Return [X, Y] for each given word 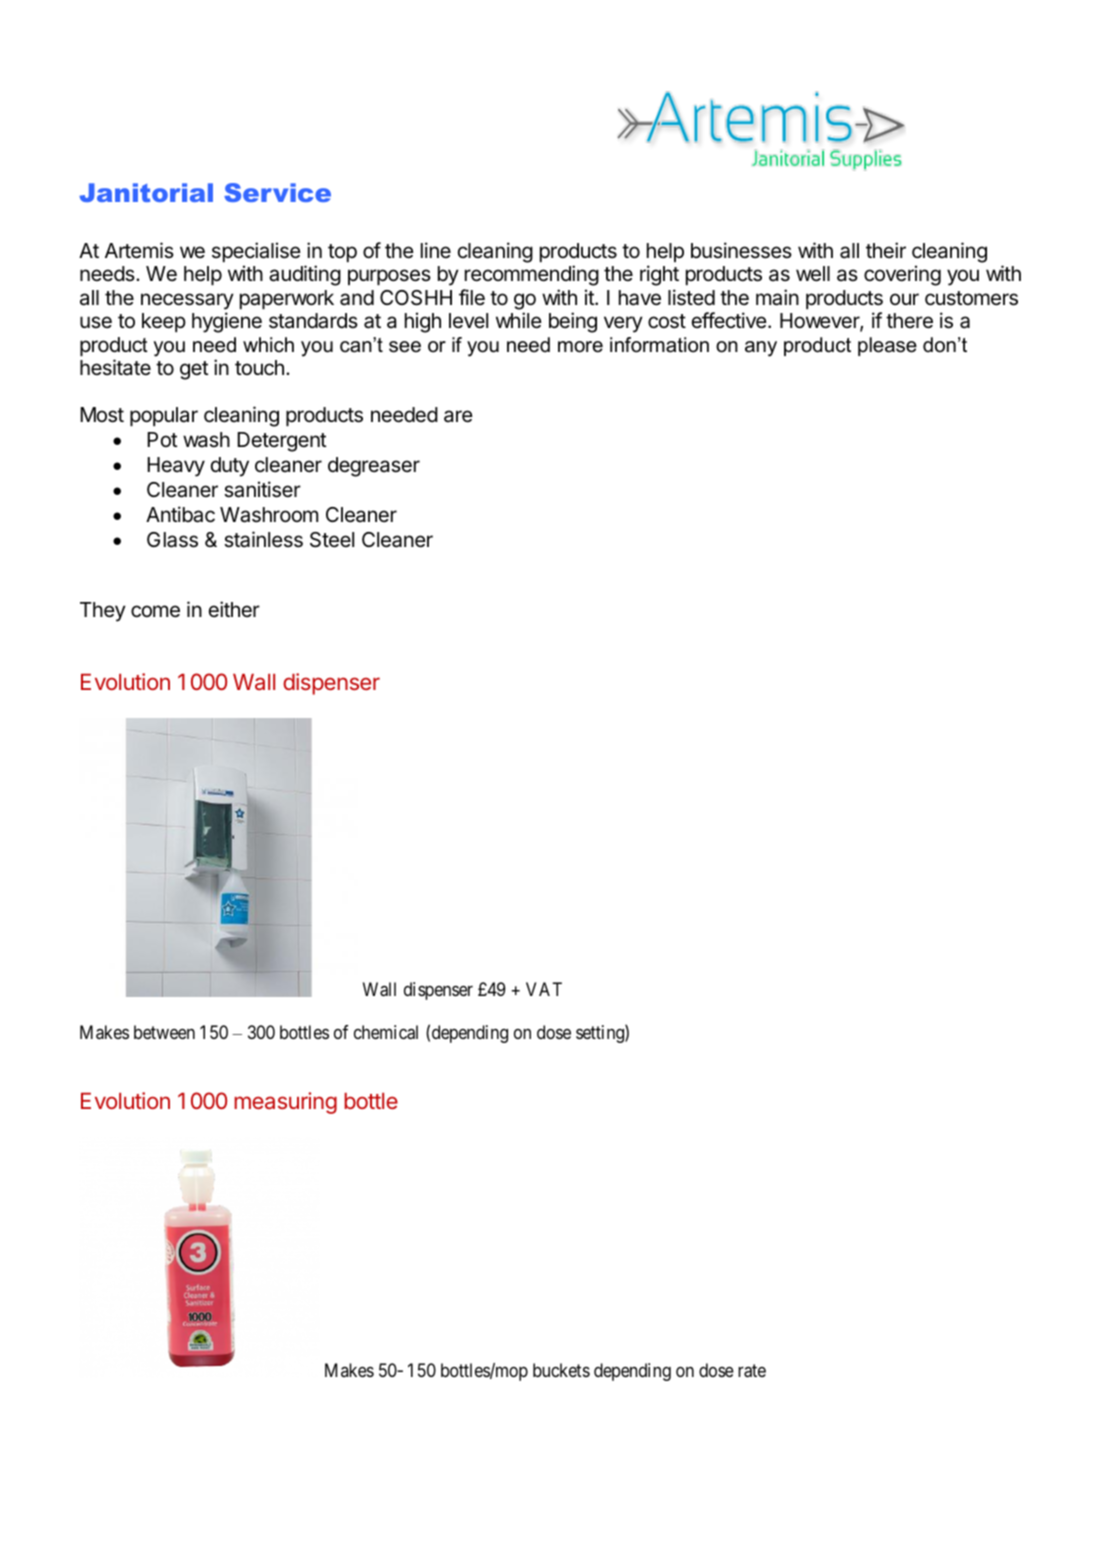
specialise [256, 252]
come [155, 611]
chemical [386, 1032]
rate [752, 1371]
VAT [544, 989]
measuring [285, 1103]
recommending [532, 275]
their [886, 250]
